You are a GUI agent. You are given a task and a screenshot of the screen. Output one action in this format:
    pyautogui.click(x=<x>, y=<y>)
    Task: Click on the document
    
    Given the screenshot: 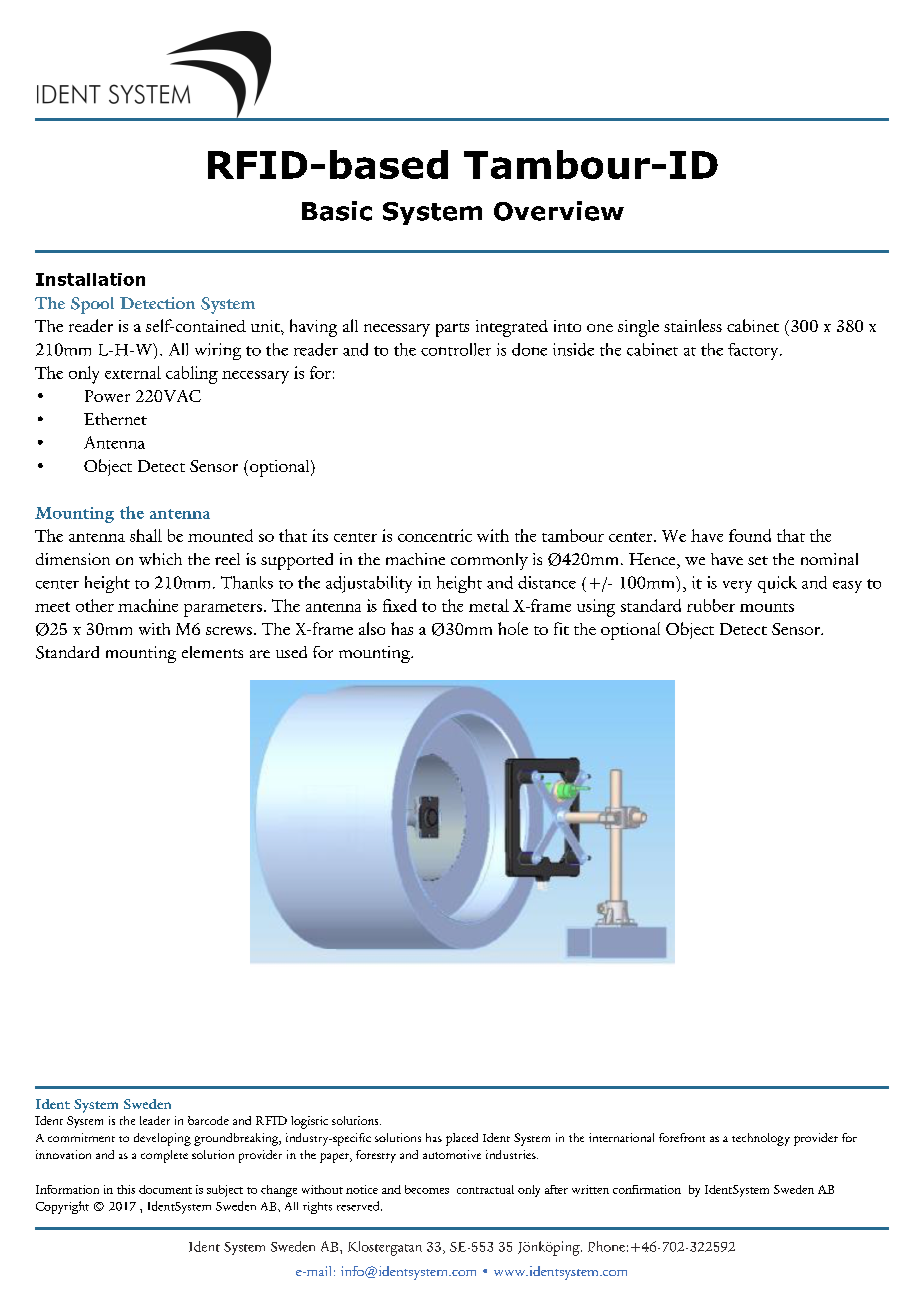 What is the action you would take?
    pyautogui.click(x=165, y=1189)
